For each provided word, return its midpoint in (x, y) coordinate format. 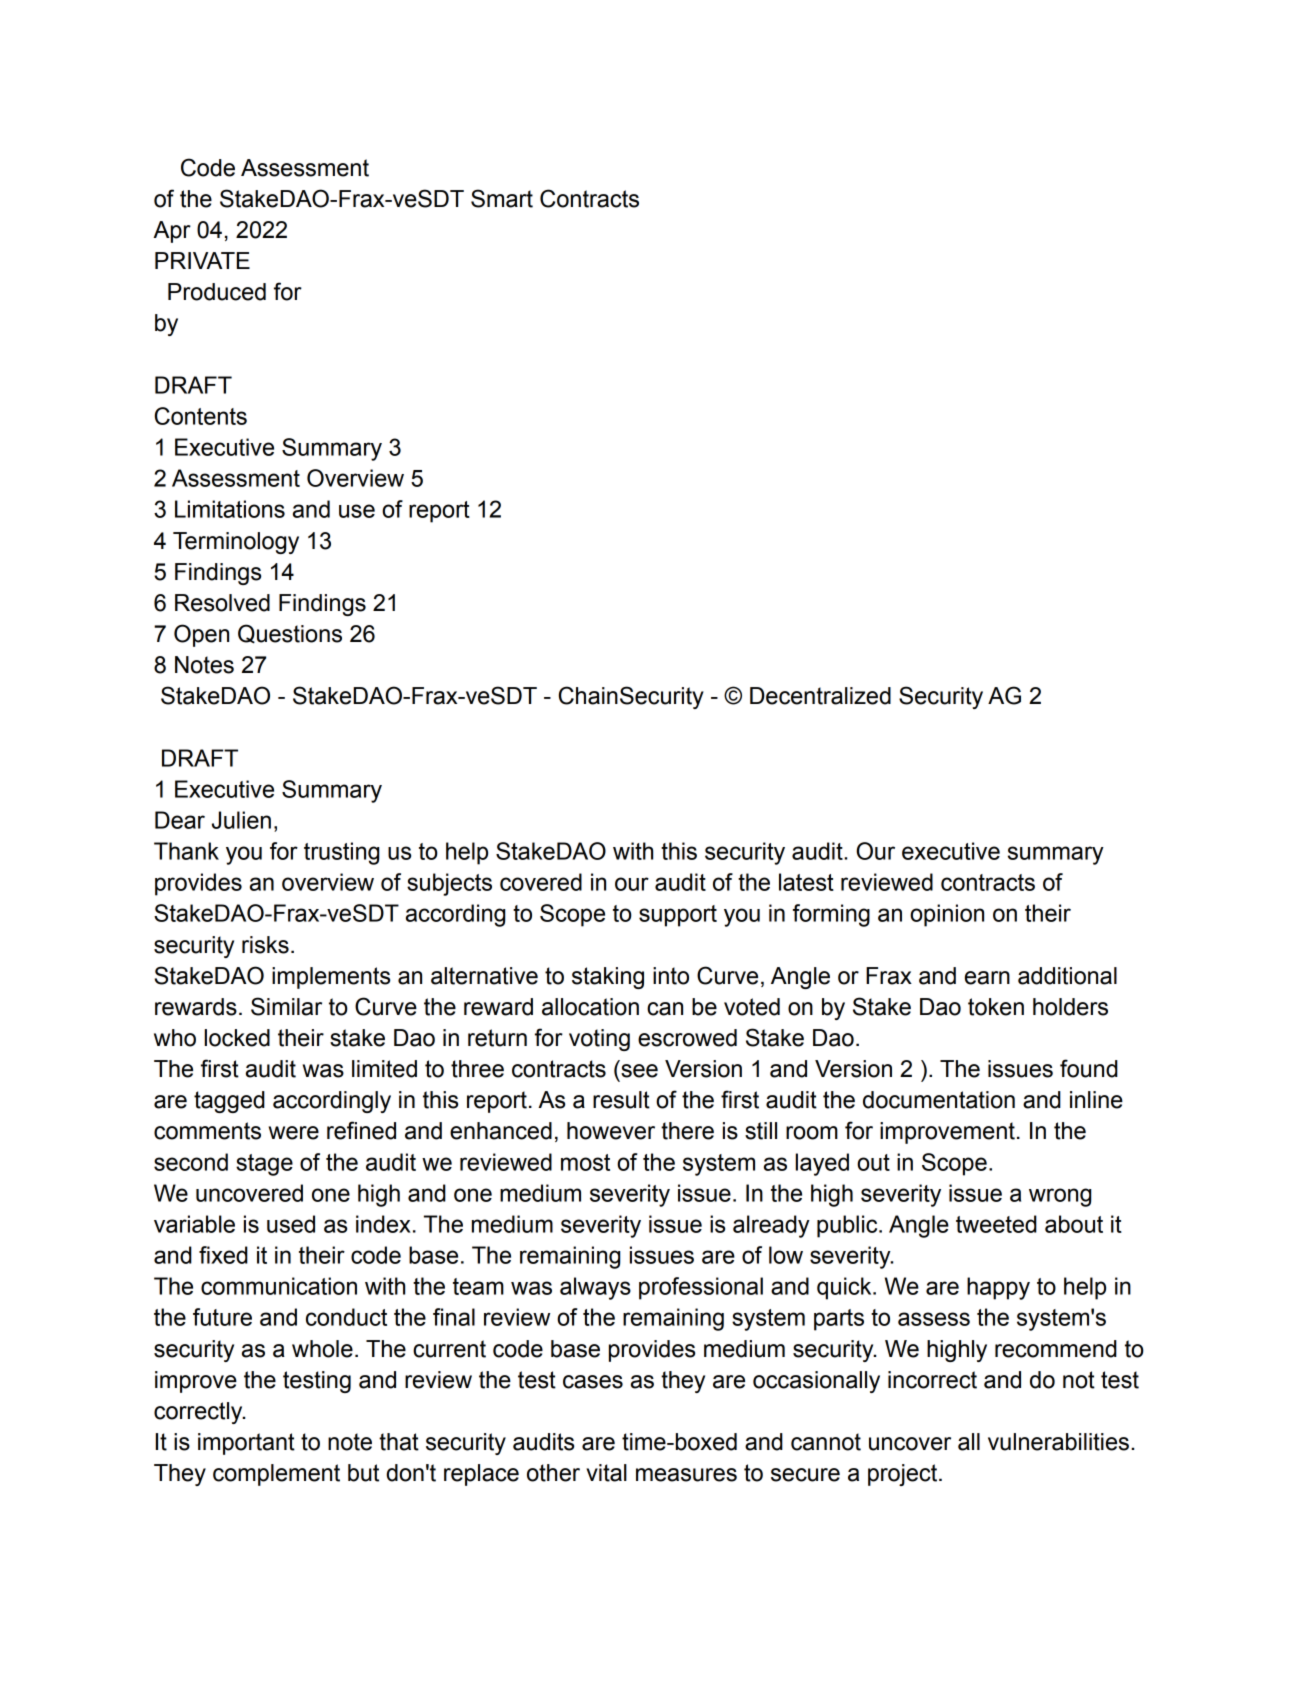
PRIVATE (202, 260)
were (294, 1133)
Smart (502, 198)
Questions (290, 634)
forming (831, 915)
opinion (947, 915)
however (611, 1131)
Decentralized (820, 696)
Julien (241, 820)
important (246, 1444)
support (678, 916)
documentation (939, 1100)
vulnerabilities (1058, 1442)
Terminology (236, 543)
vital (606, 1473)
